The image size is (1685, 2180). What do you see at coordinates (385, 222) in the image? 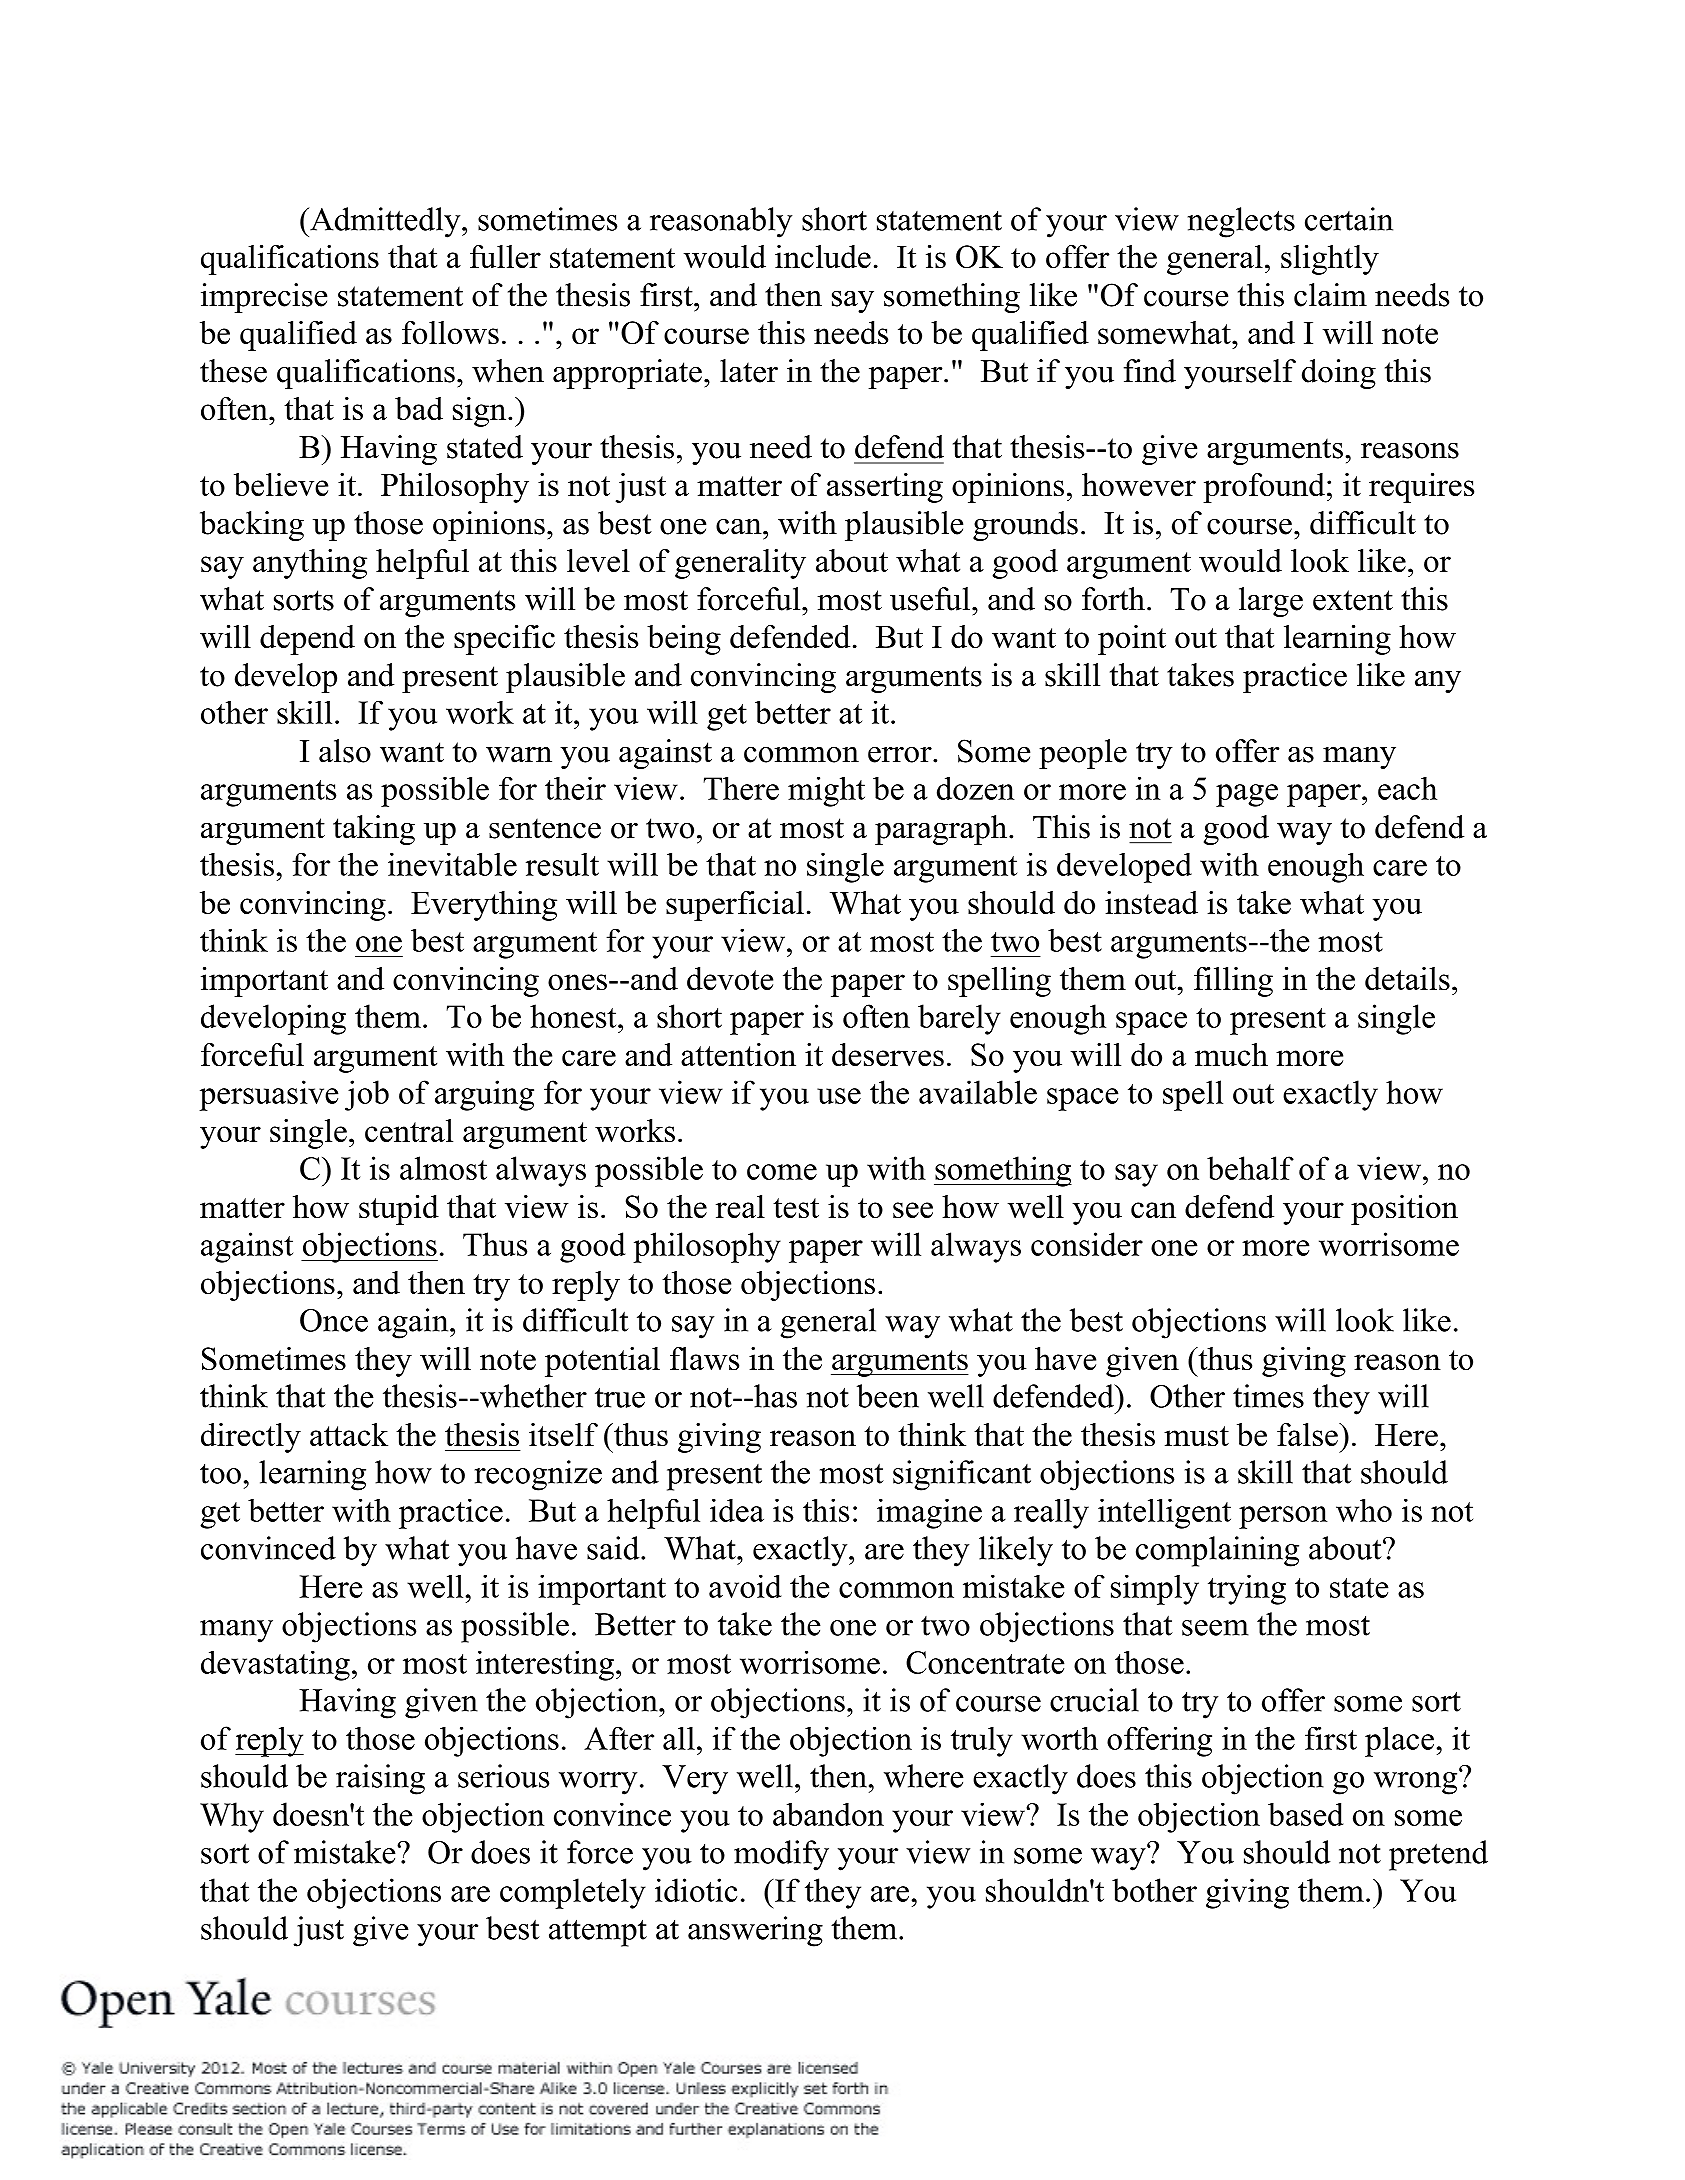
I see `Admittedly` at bounding box center [385, 222].
